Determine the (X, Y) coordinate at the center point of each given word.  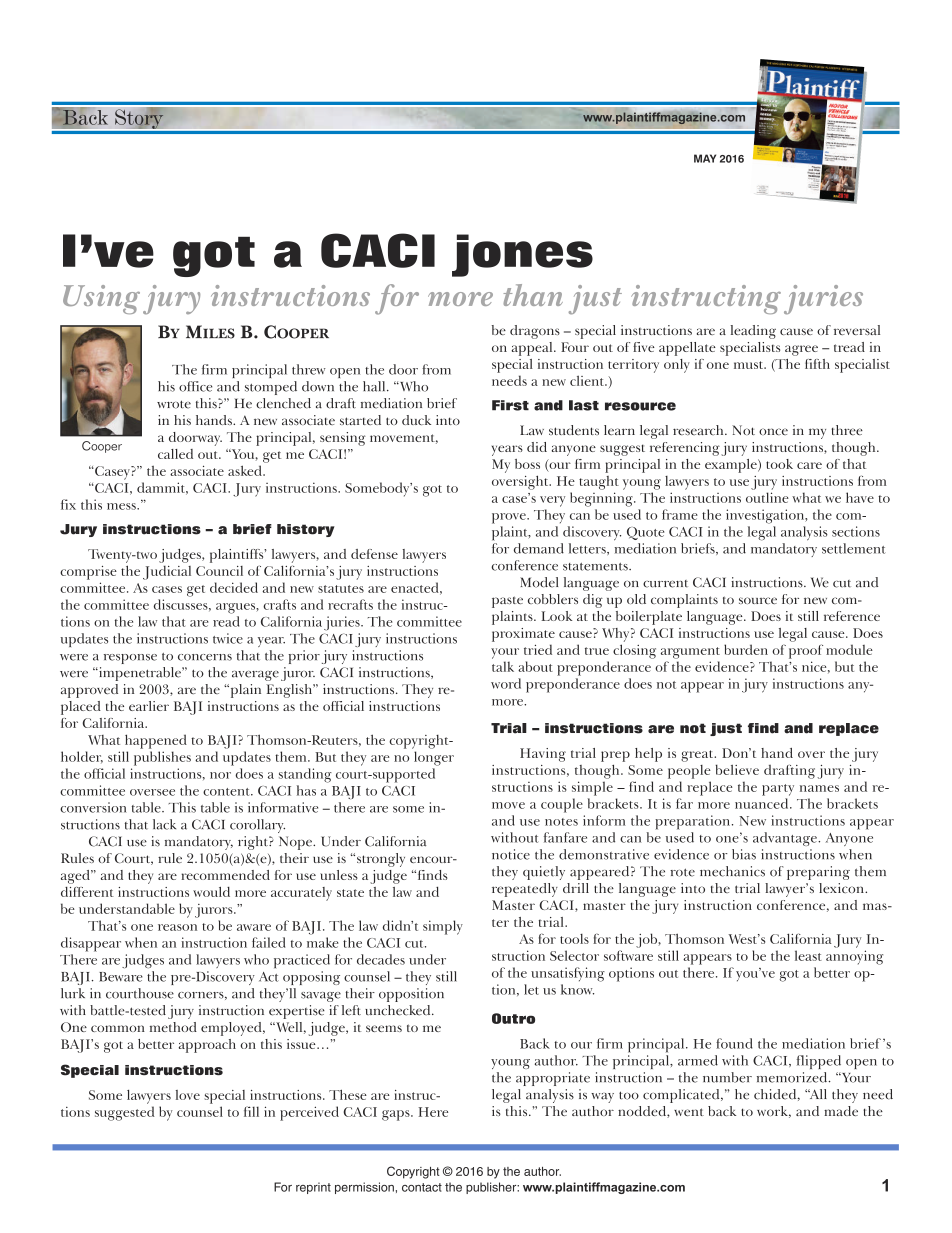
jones (522, 255)
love (188, 1095)
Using (101, 299)
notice (511, 854)
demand (539, 548)
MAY (705, 158)
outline (767, 497)
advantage (786, 839)
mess (122, 506)
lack (164, 824)
